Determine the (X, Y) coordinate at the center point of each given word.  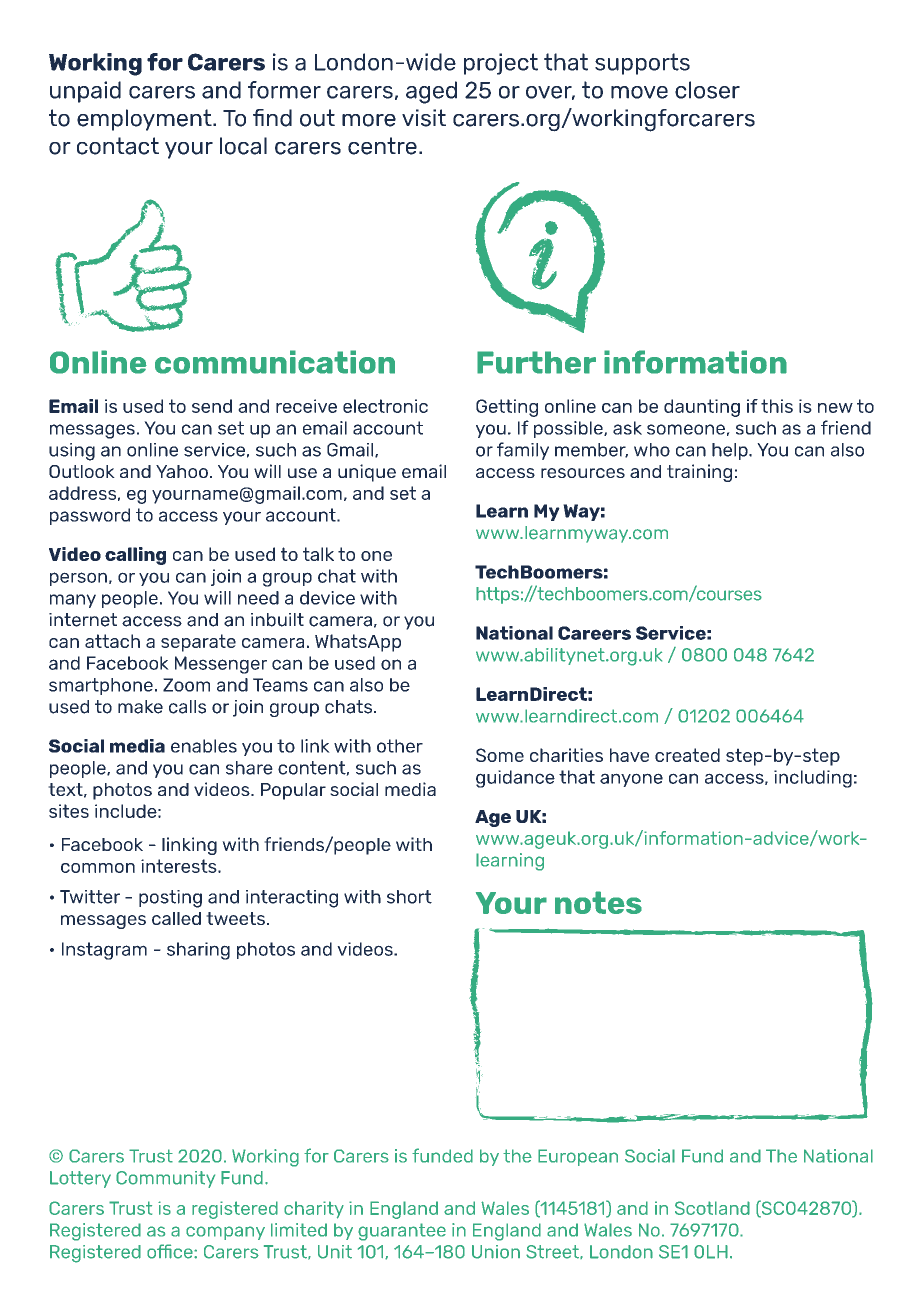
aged (431, 92)
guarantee (402, 1232)
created (687, 755)
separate (198, 643)
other (400, 746)
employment (145, 120)
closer (707, 90)
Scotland (712, 1208)
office (171, 1251)
